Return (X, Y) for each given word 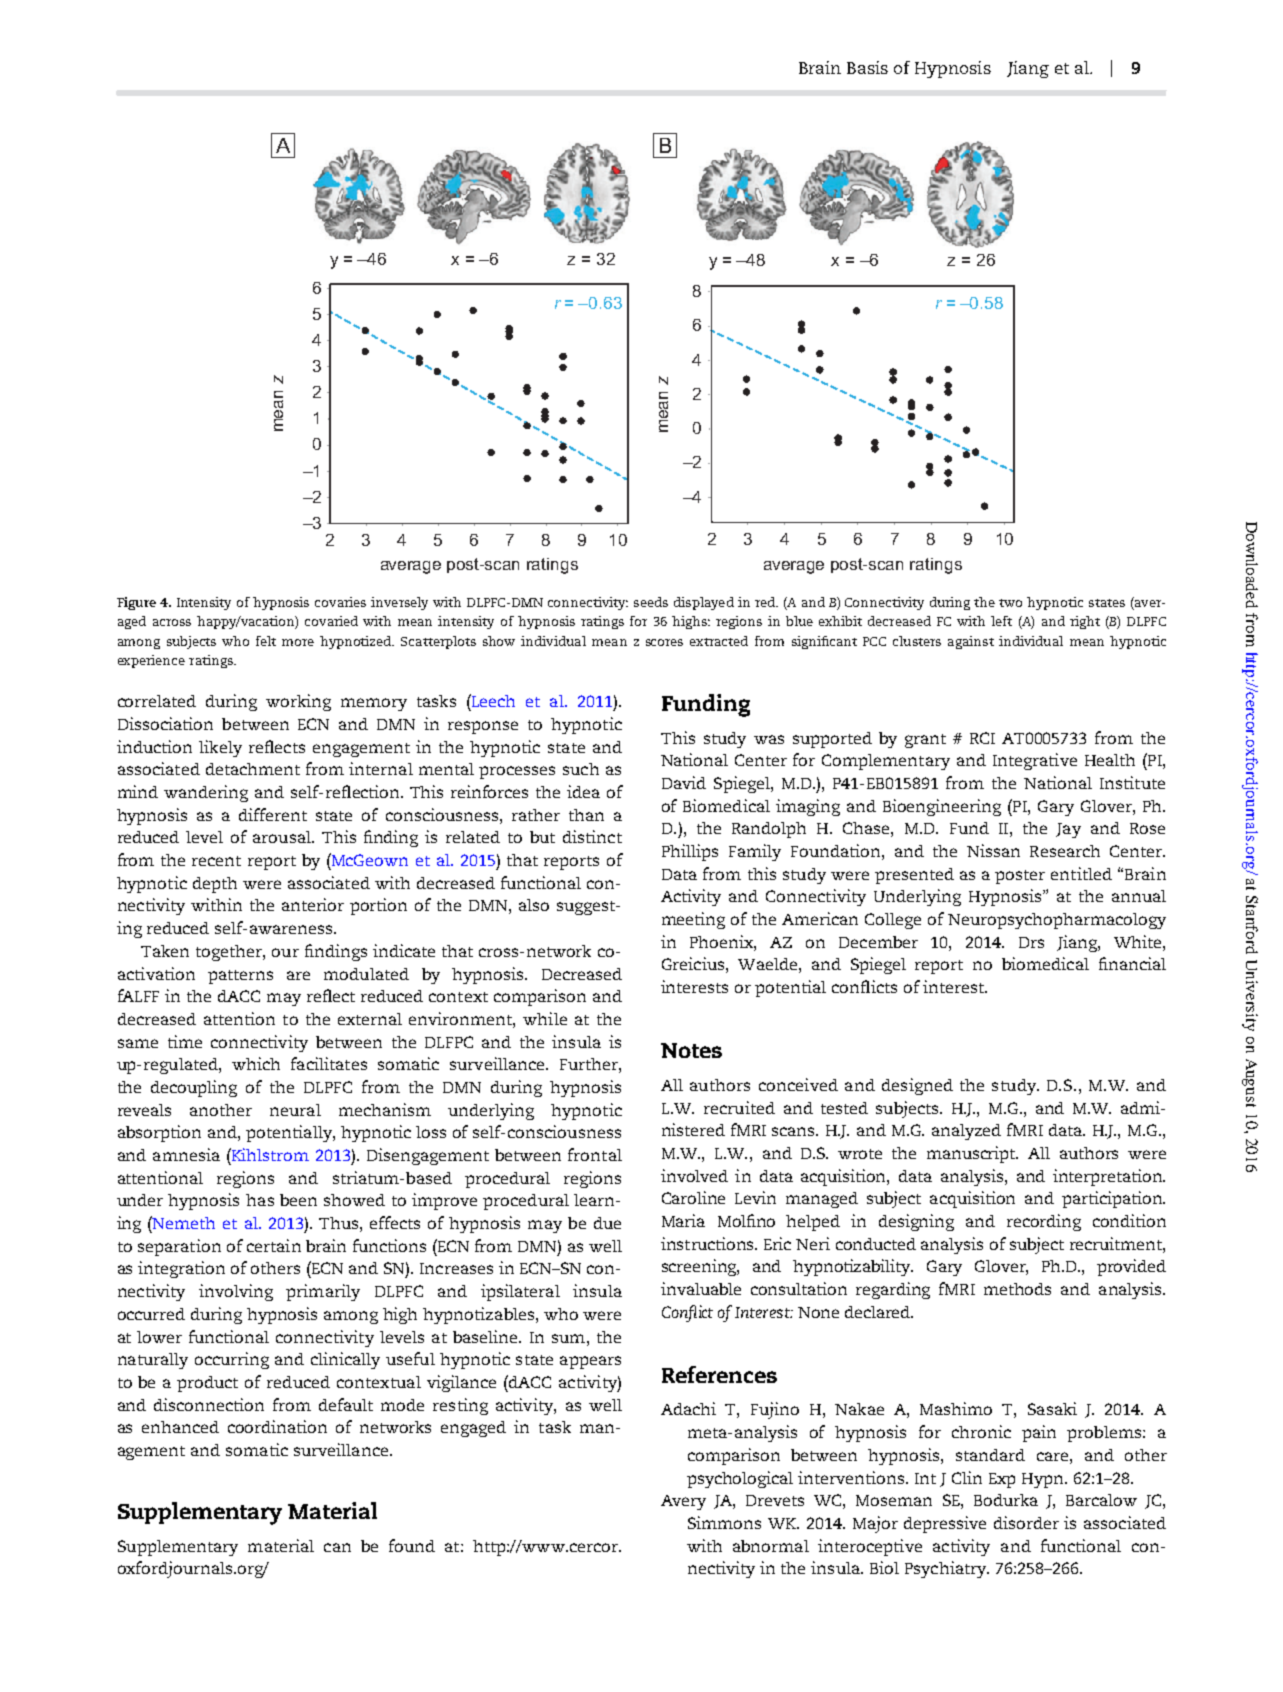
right (1085, 622)
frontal (595, 1154)
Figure (136, 603)
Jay (1068, 830)
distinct (592, 836)
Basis (867, 67)
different (273, 814)
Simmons (724, 1522)
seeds (651, 602)
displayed (704, 603)
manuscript (972, 1154)
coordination (277, 1426)
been (298, 1200)
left (1001, 621)
